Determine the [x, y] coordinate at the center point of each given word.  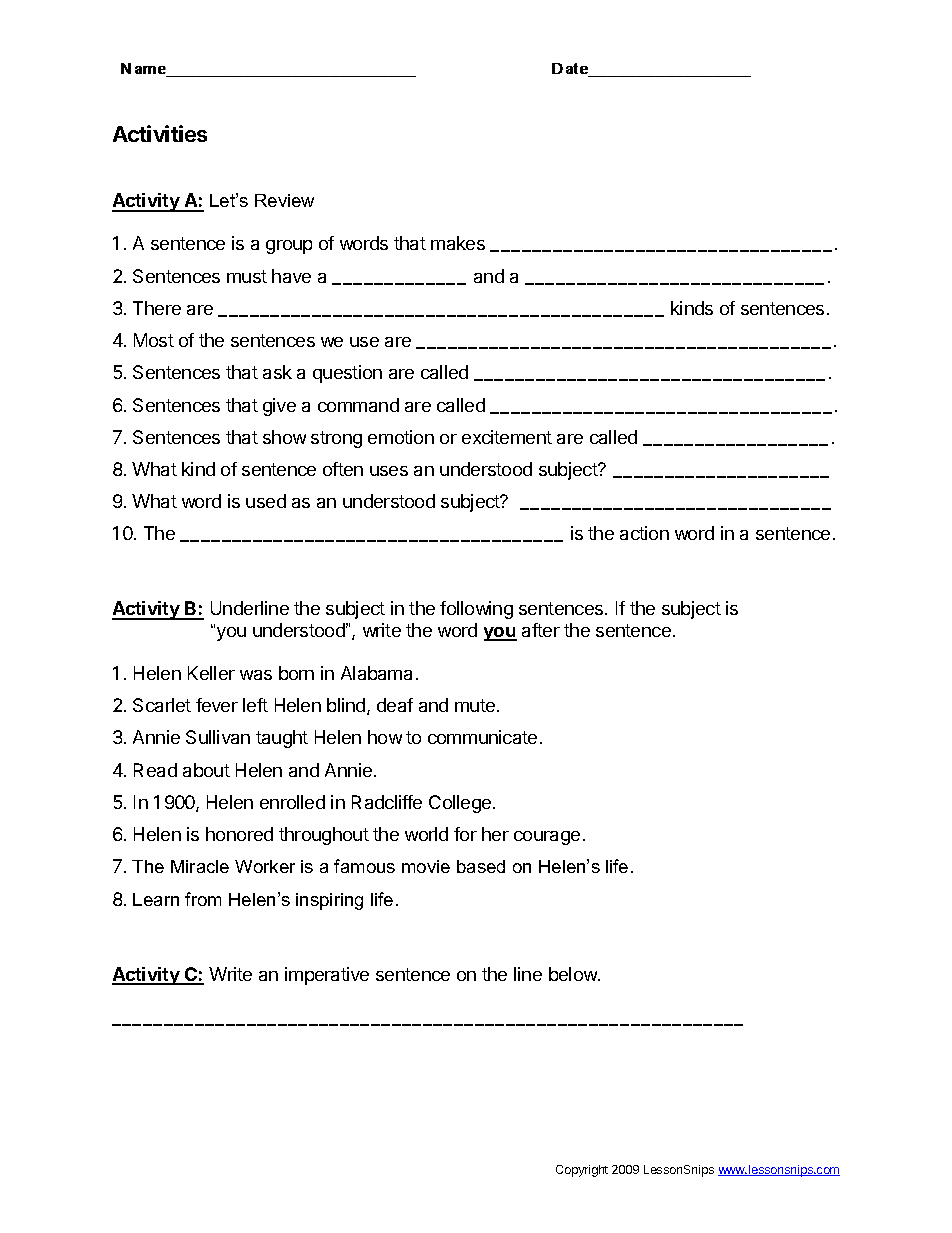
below [574, 974]
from [203, 899]
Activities [160, 133]
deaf [395, 705]
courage [547, 838]
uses [389, 471]
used [266, 501]
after [541, 630]
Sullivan [218, 737]
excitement [507, 437]
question [347, 374]
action [644, 533]
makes [458, 243]
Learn [156, 899]
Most [154, 340]
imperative [327, 976]
